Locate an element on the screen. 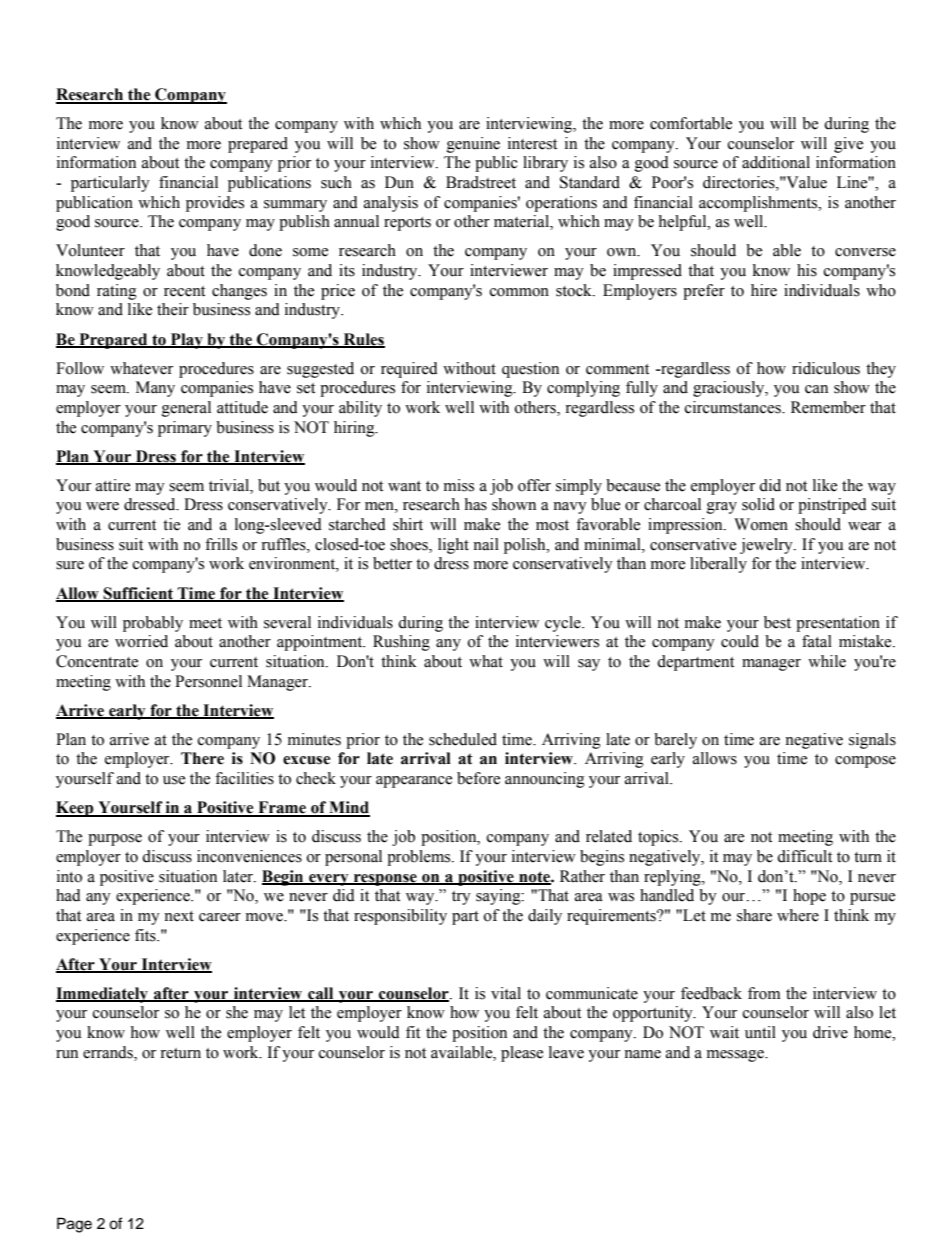 The image size is (952, 1233). Bradstreet is located at coordinates (481, 182).
